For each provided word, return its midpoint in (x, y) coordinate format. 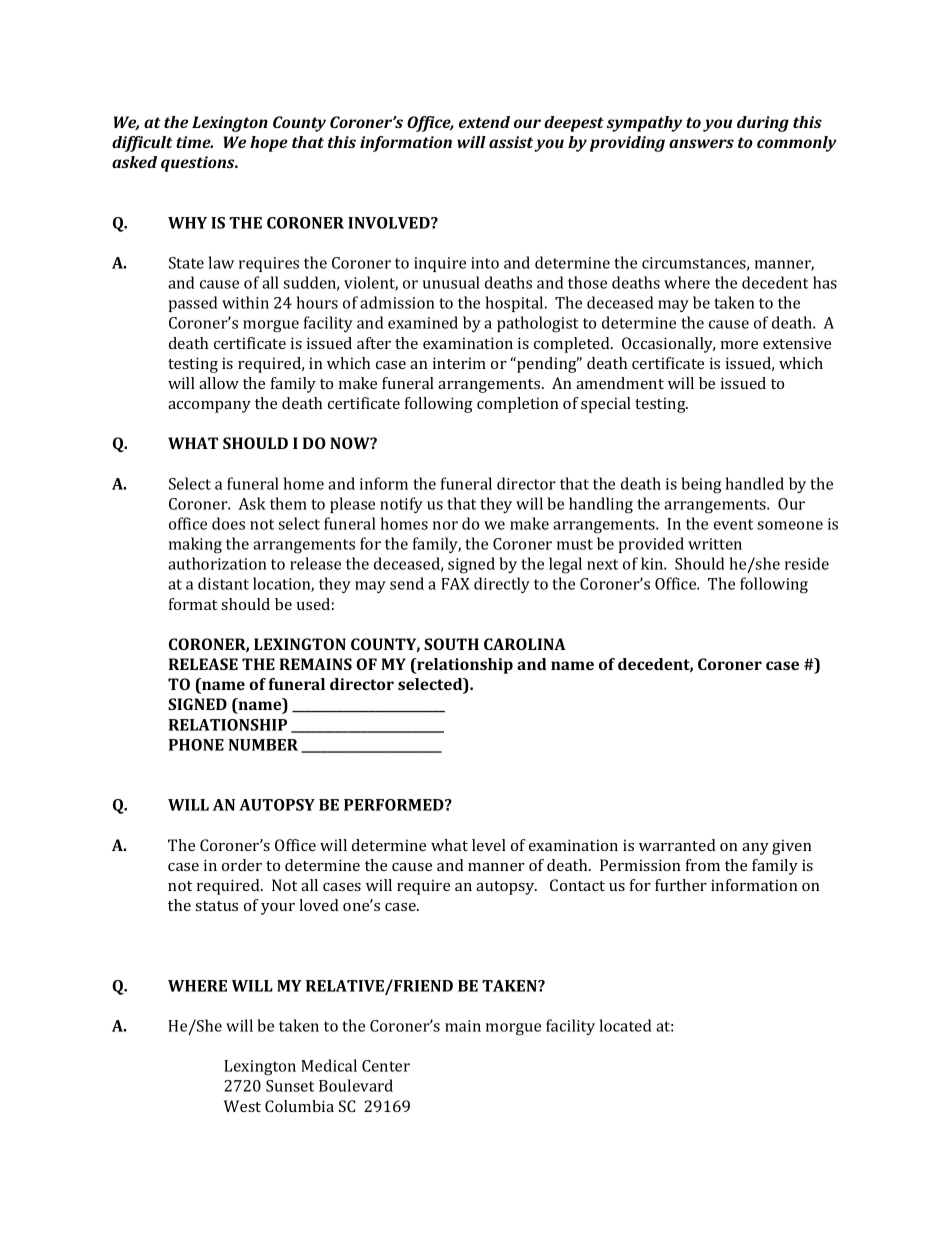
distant (223, 583)
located (626, 1025)
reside (807, 563)
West (242, 1106)
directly (502, 585)
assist (511, 142)
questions (199, 164)
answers (701, 143)
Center (386, 1066)
